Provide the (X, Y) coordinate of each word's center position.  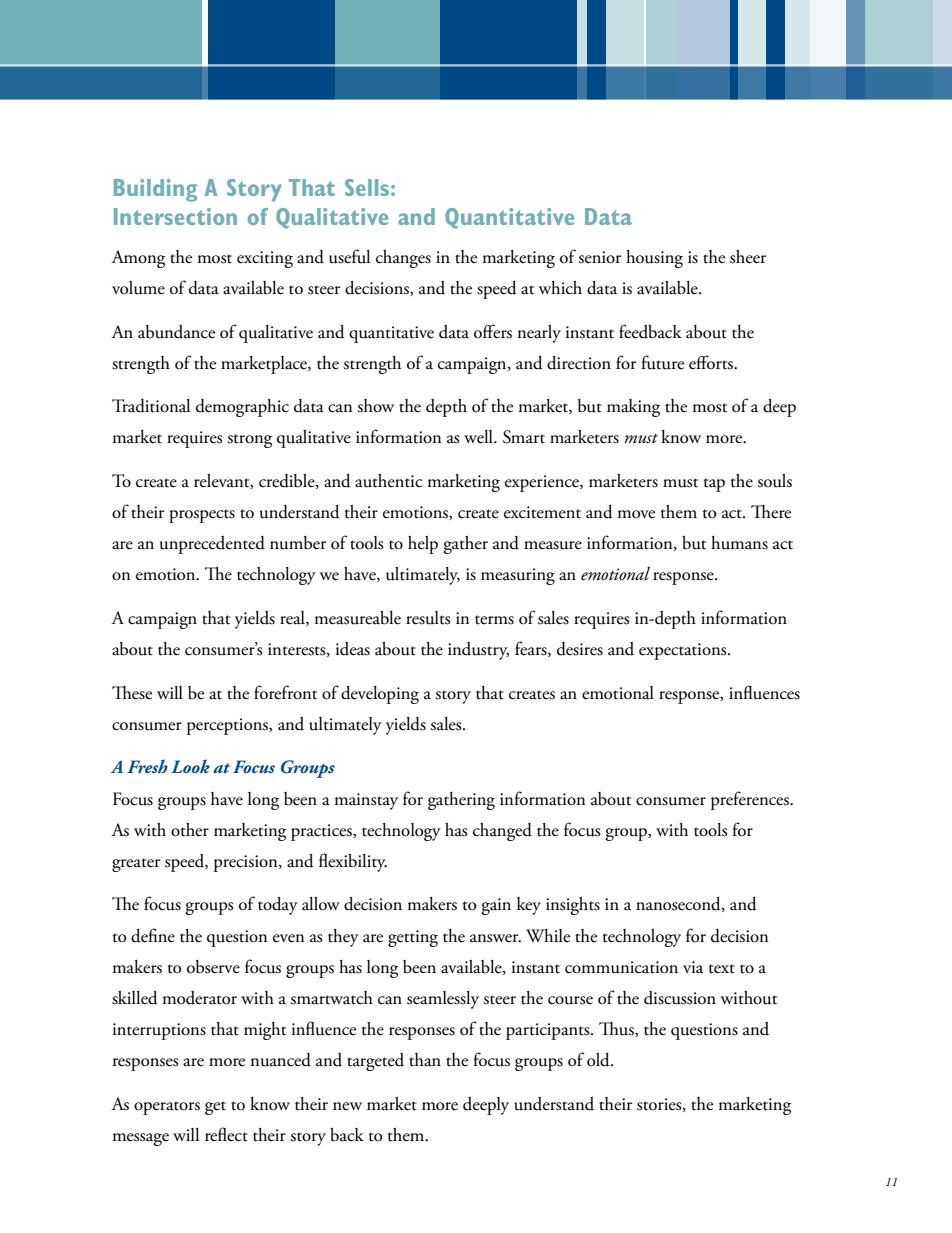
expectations (684, 651)
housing (654, 259)
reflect (226, 1134)
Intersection (175, 216)
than (425, 1060)
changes (403, 259)
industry (478, 651)
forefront (285, 692)
